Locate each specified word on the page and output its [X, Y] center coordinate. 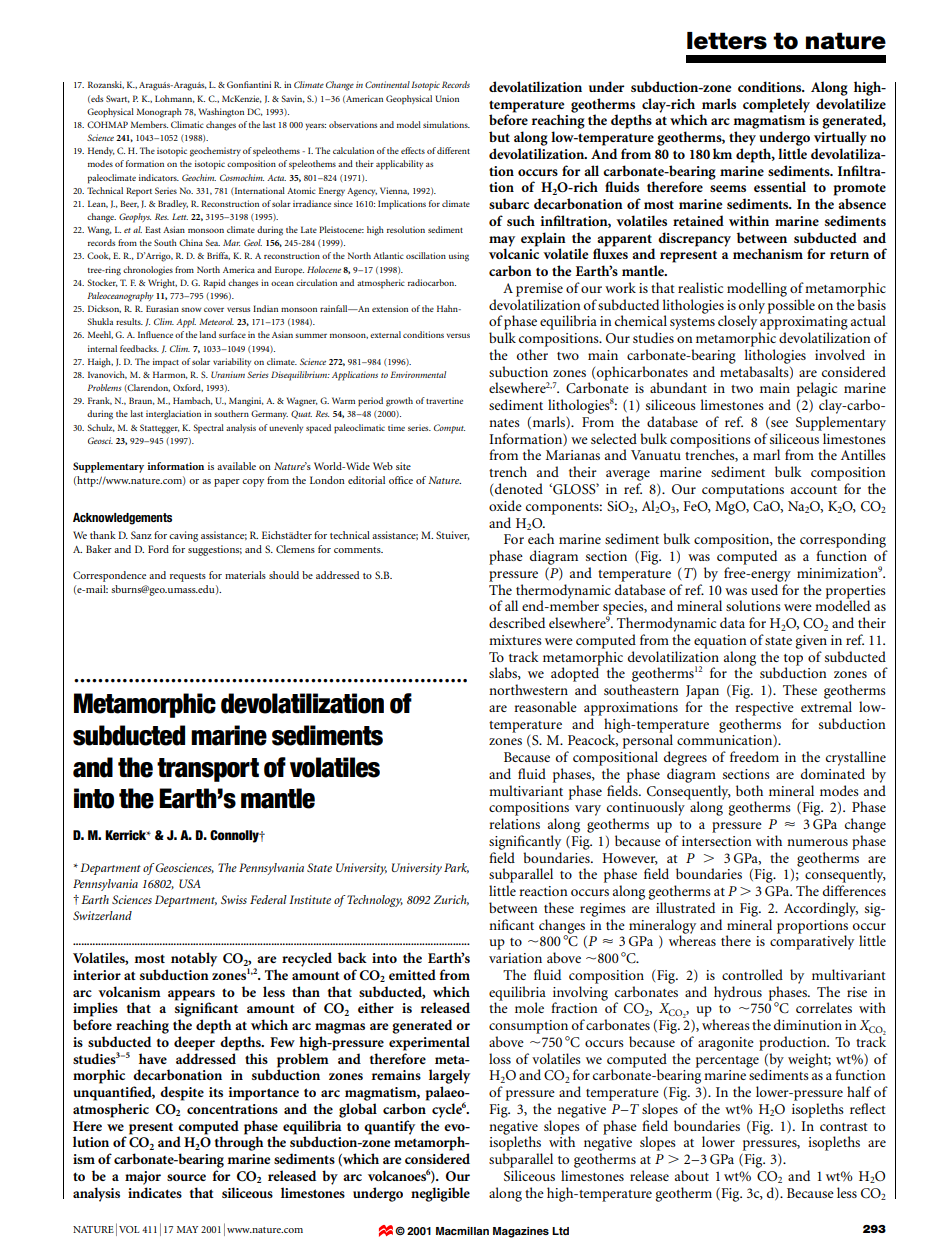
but [499, 136]
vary [588, 810]
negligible [440, 1194]
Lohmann [175, 99]
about [692, 1175]
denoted [519, 488]
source [186, 1177]
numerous [817, 842]
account [814, 490]
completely [776, 105]
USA [190, 883]
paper [227, 483]
